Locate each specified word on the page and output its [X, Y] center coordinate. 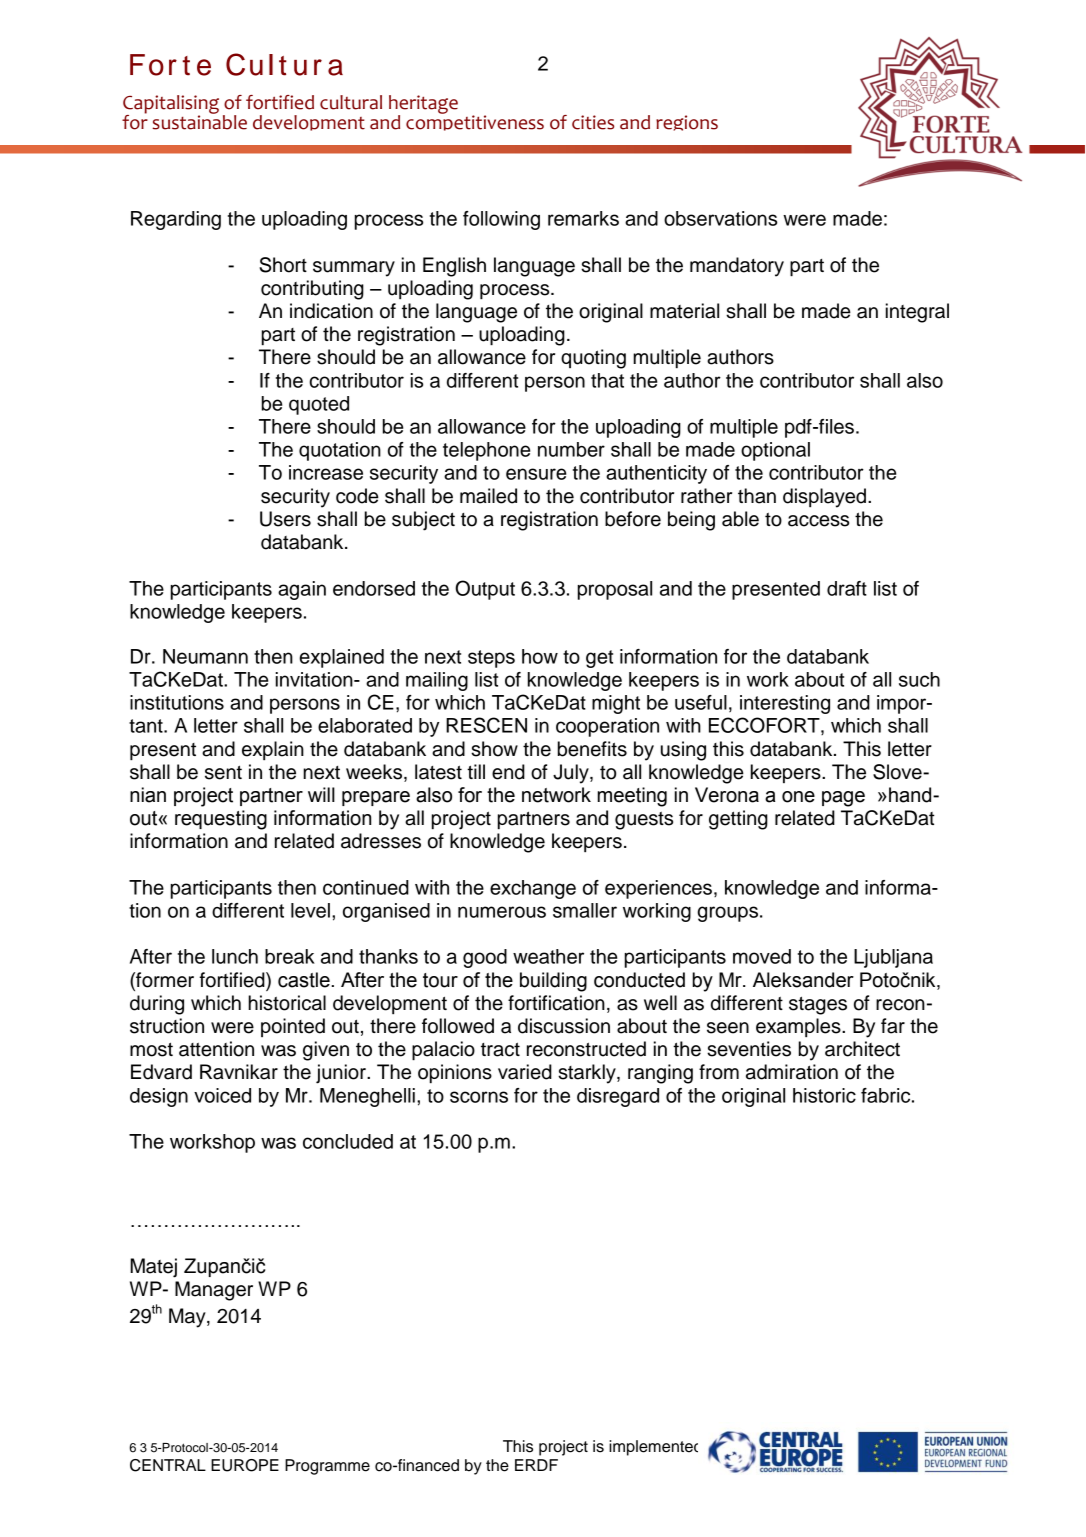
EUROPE [245, 1465]
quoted [319, 405]
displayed [824, 498]
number [571, 449]
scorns [479, 1097]
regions [687, 123]
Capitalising [171, 105]
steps [491, 659]
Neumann [205, 656]
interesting [785, 704]
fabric [887, 1095]
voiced [222, 1095]
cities [593, 122]
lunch [235, 956]
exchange [533, 889]
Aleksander [803, 980]
